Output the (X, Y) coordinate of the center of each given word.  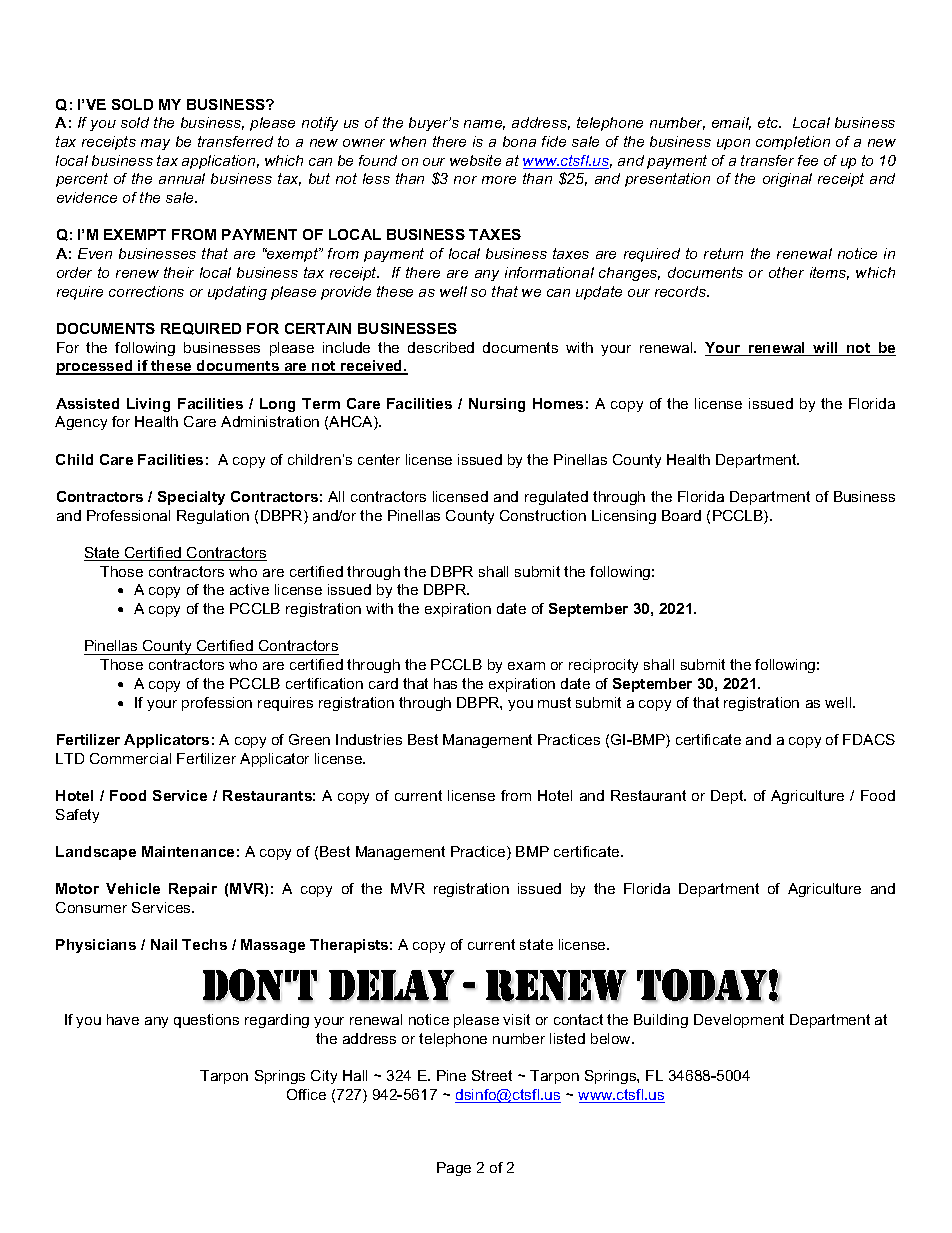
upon (733, 144)
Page (454, 1169)
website (475, 160)
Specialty (191, 498)
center (379, 459)
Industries (369, 739)
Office (306, 1094)
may (155, 144)
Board (681, 515)
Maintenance (188, 851)
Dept (728, 797)
